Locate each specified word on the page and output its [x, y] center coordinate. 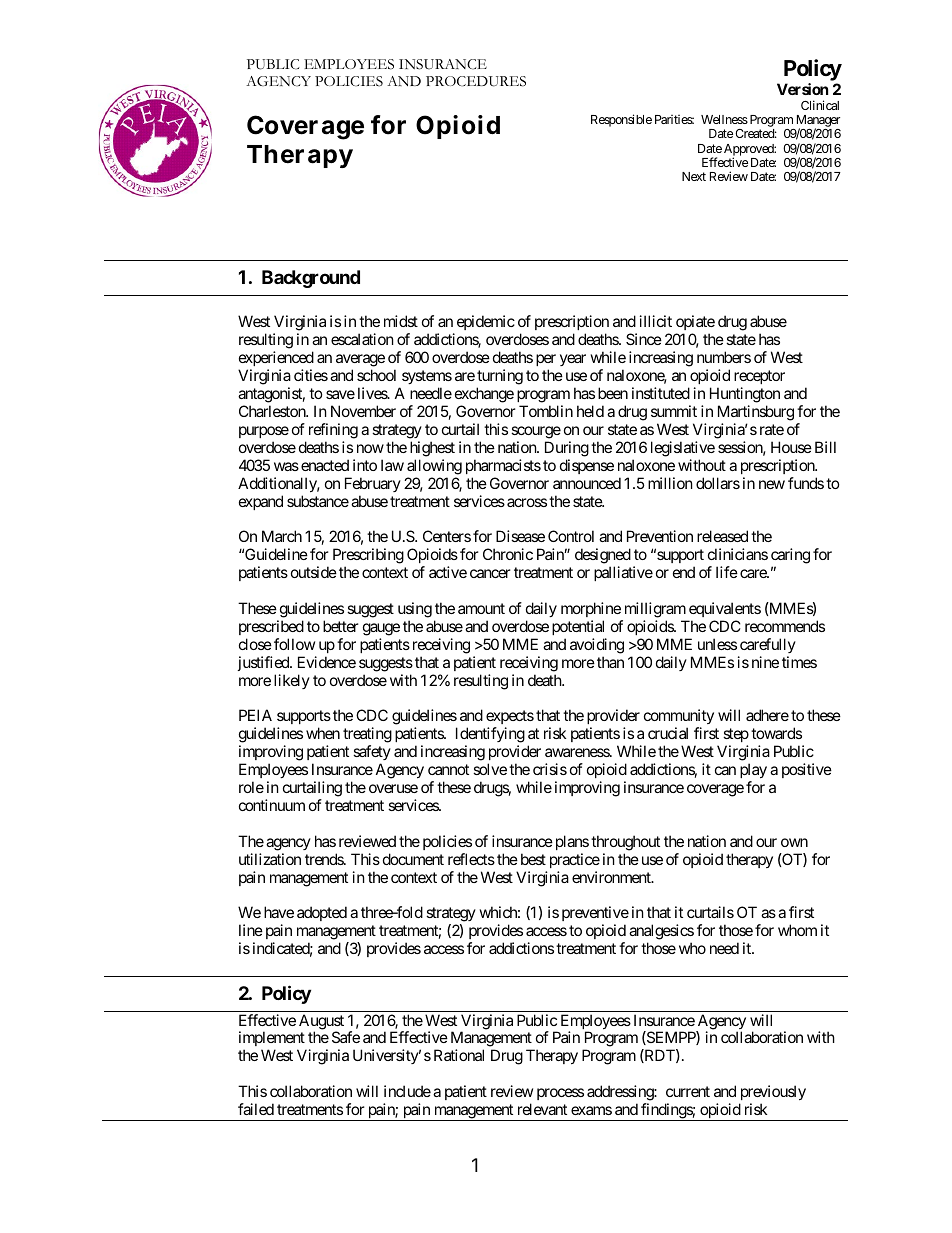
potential [578, 627]
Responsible [621, 120]
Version [802, 89]
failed [256, 1109]
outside [314, 572]
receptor [759, 379]
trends [325, 859]
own [794, 842]
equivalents [725, 609]
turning [500, 378]
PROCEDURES [476, 81]
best [533, 859]
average [360, 362]
